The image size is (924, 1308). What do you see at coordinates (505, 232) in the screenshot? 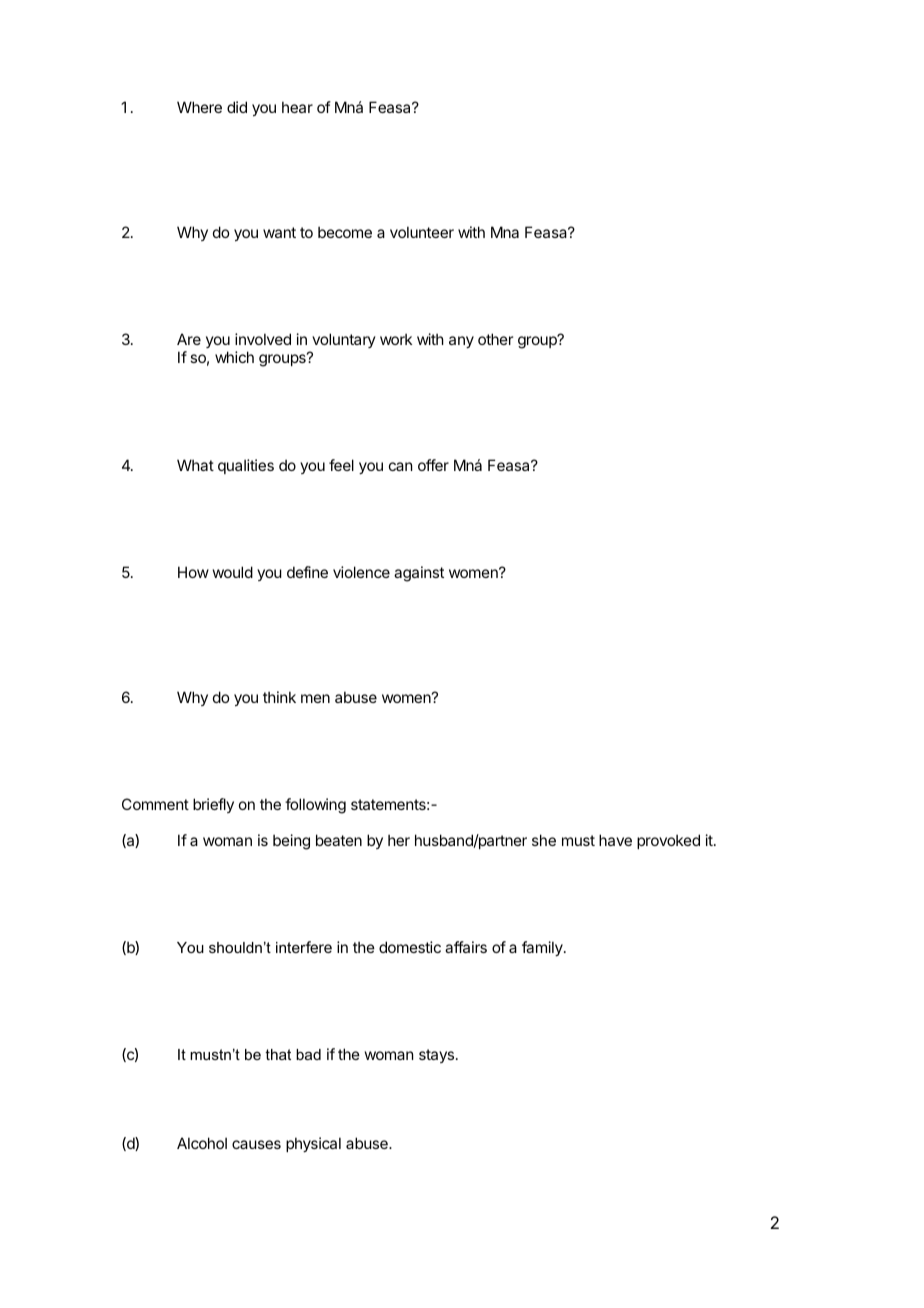
I see `Mna` at bounding box center [505, 232].
